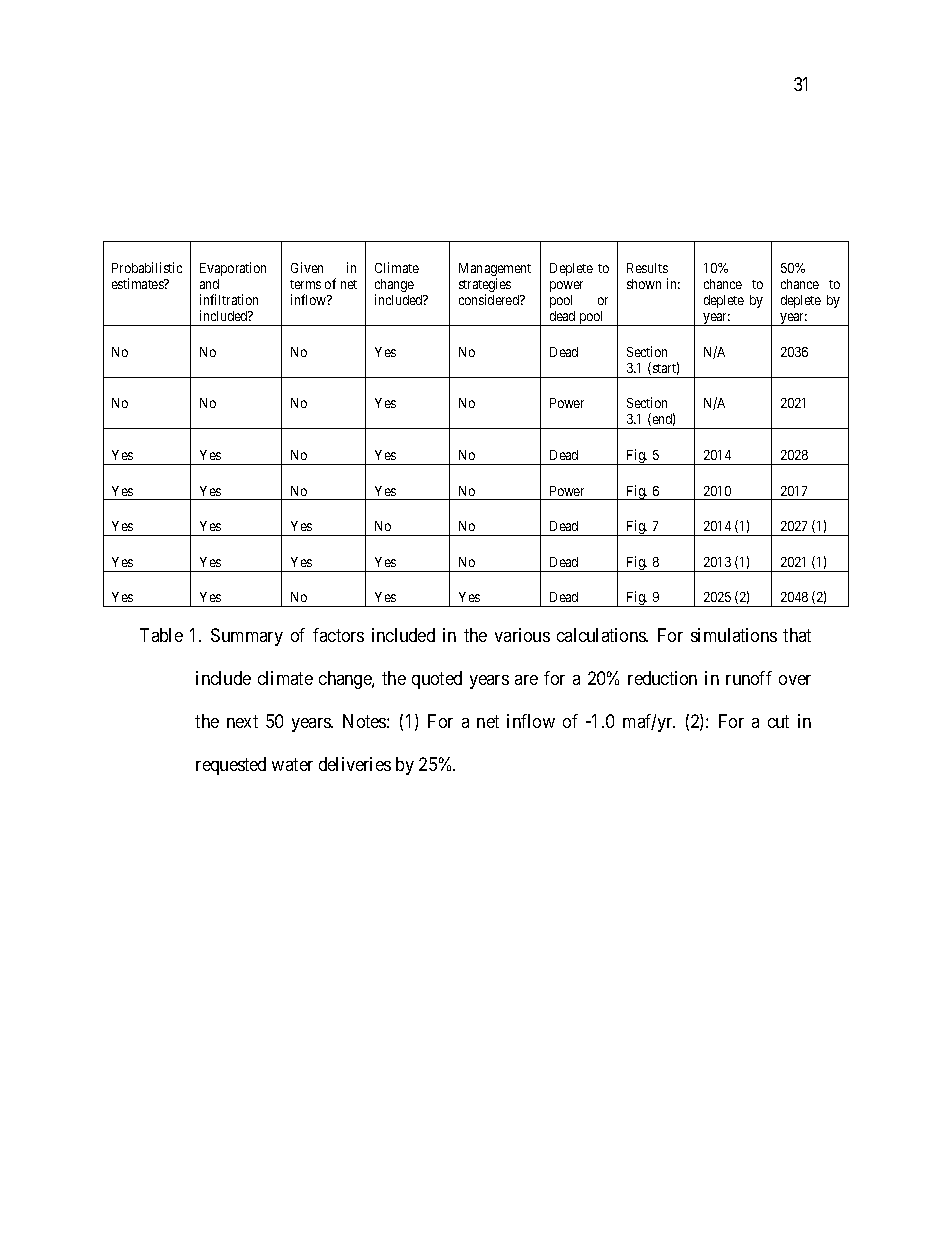  I want to click on infiltration, so click(229, 299).
